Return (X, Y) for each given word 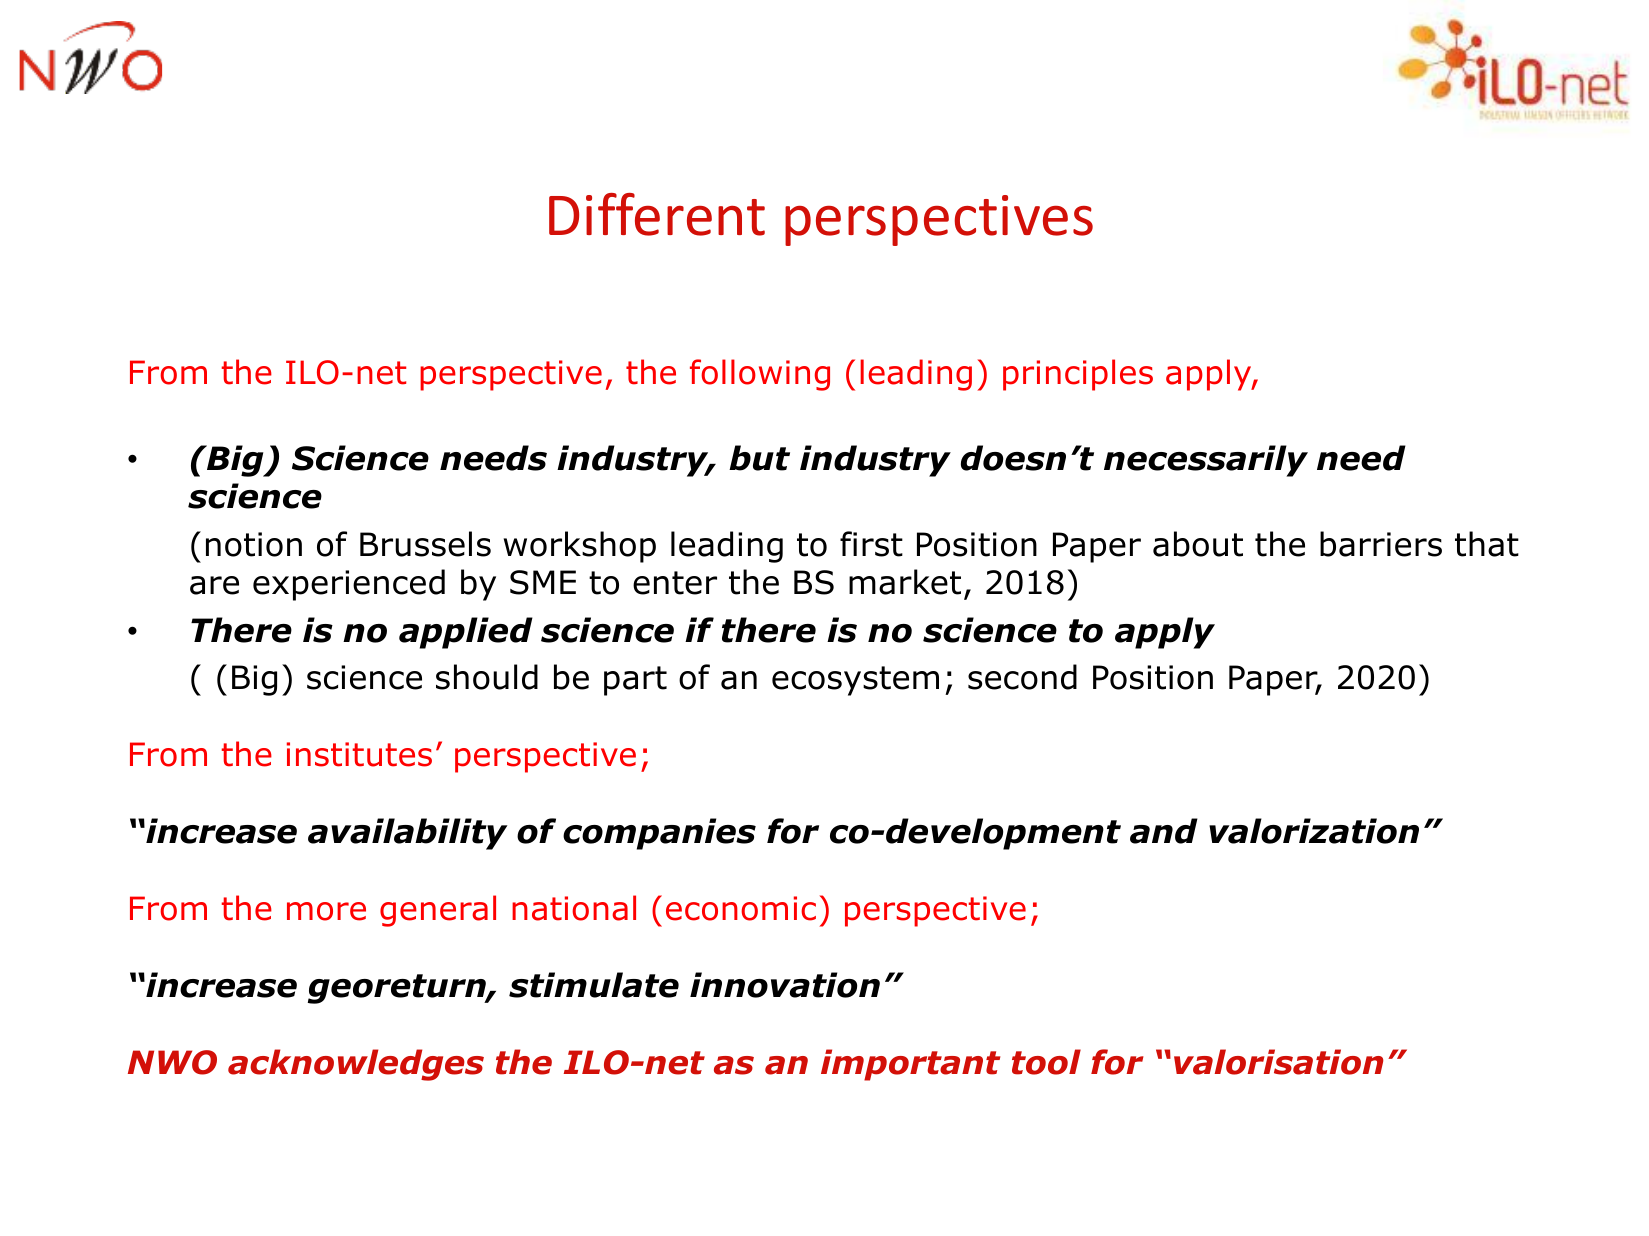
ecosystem (855, 681)
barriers (1381, 544)
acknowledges (356, 1065)
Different (657, 214)
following (760, 375)
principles (1078, 375)
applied (466, 633)
